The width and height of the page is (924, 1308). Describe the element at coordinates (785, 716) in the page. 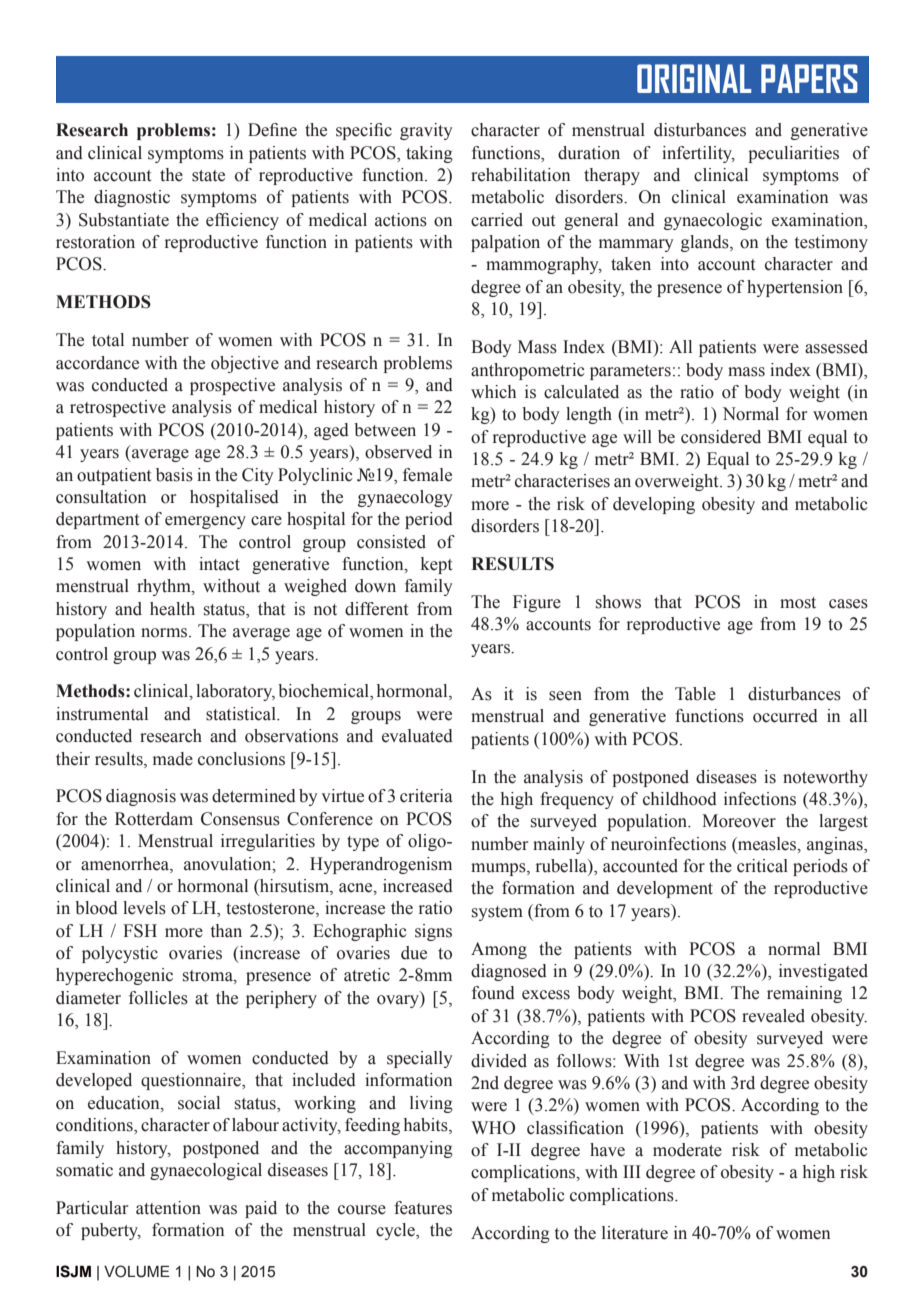

I see `occurred` at that location.
